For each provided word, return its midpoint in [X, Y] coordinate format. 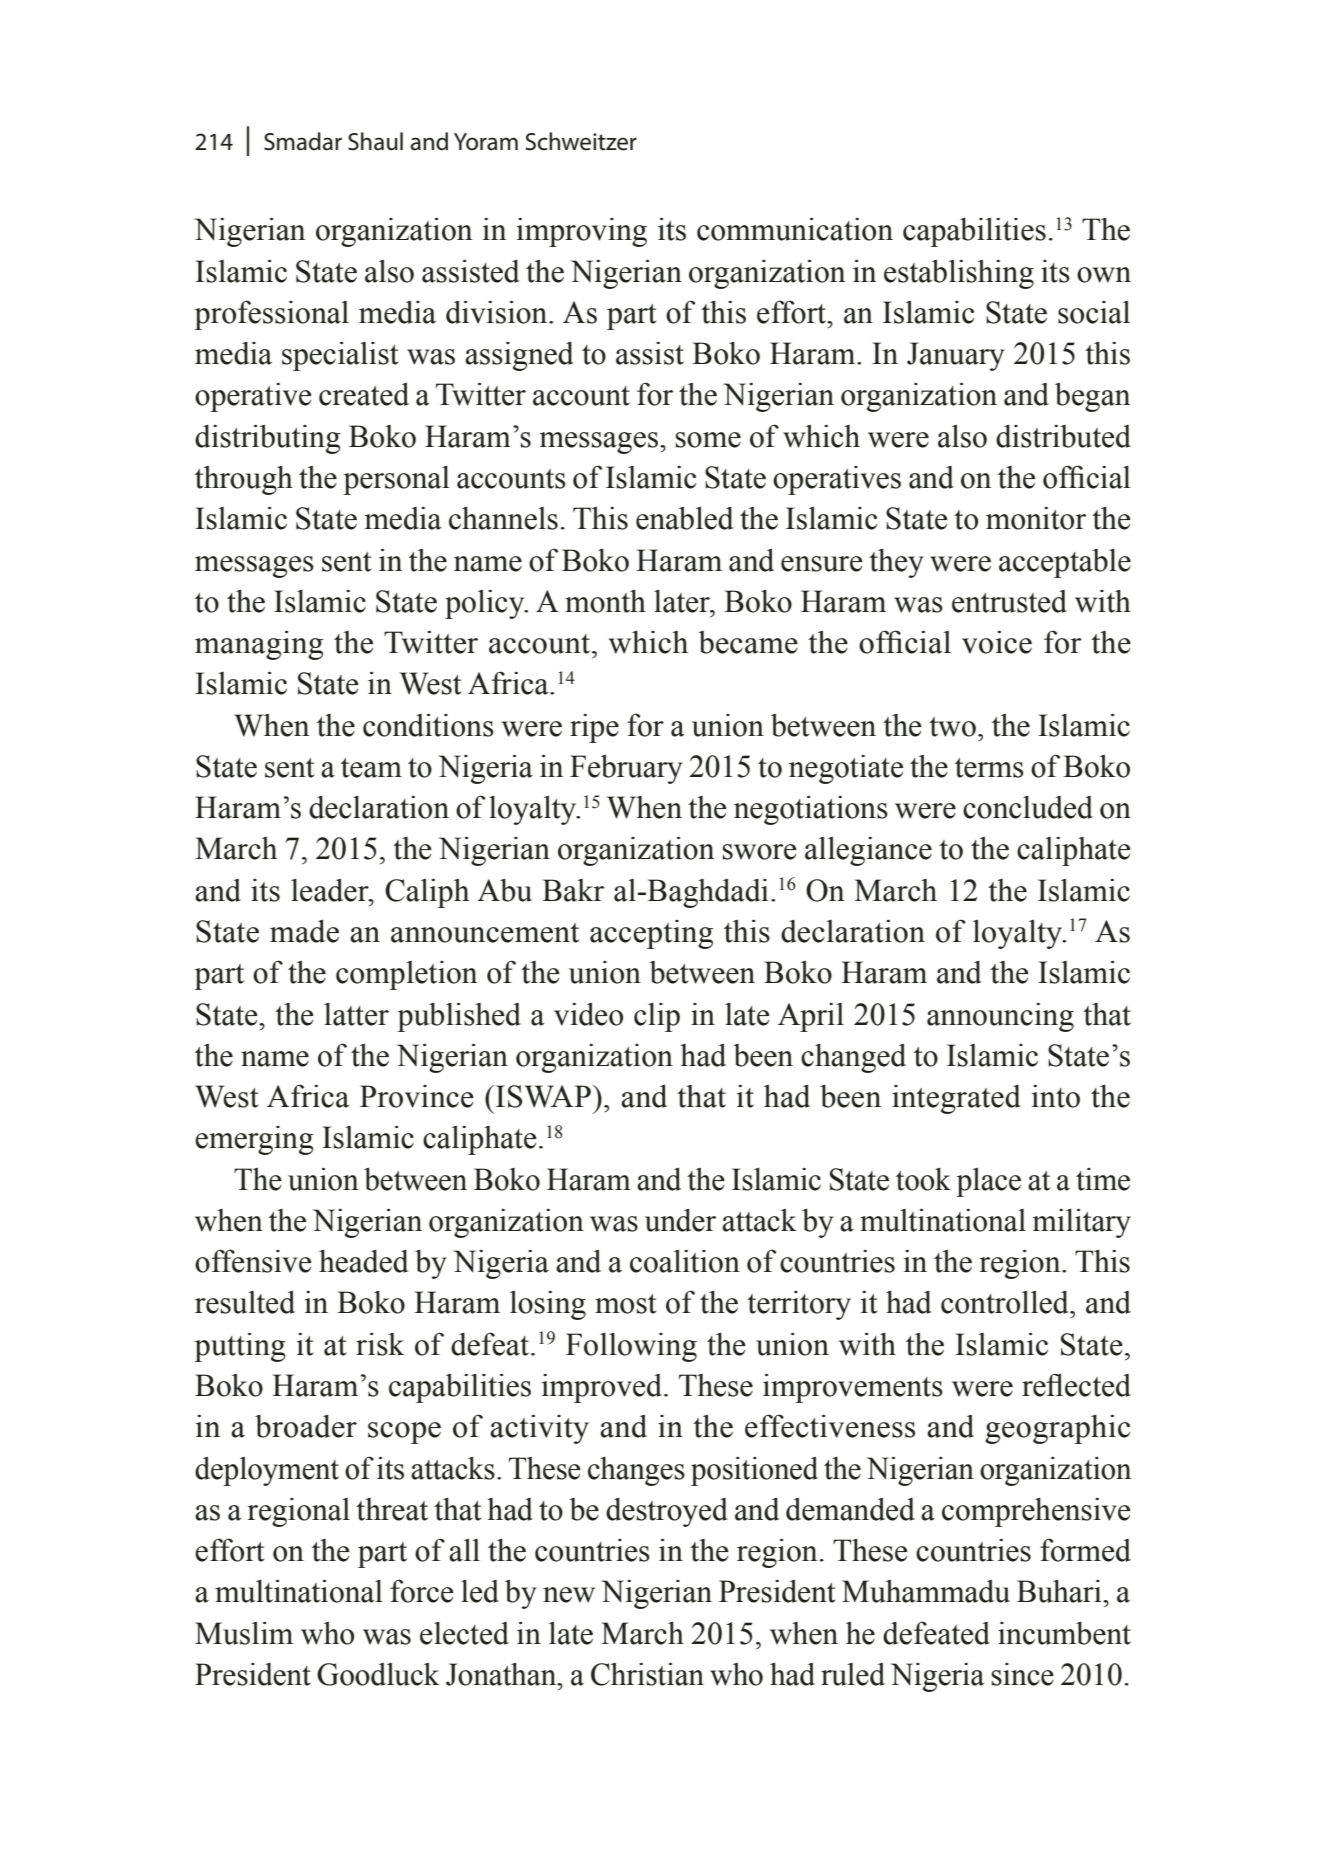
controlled [1006, 1302]
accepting [651, 934]
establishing [959, 274]
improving [582, 232]
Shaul [375, 141]
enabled [685, 518]
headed [364, 1261]
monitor [1036, 518]
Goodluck [378, 1674]
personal [396, 480]
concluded [1028, 807]
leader [331, 890]
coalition [685, 1261]
